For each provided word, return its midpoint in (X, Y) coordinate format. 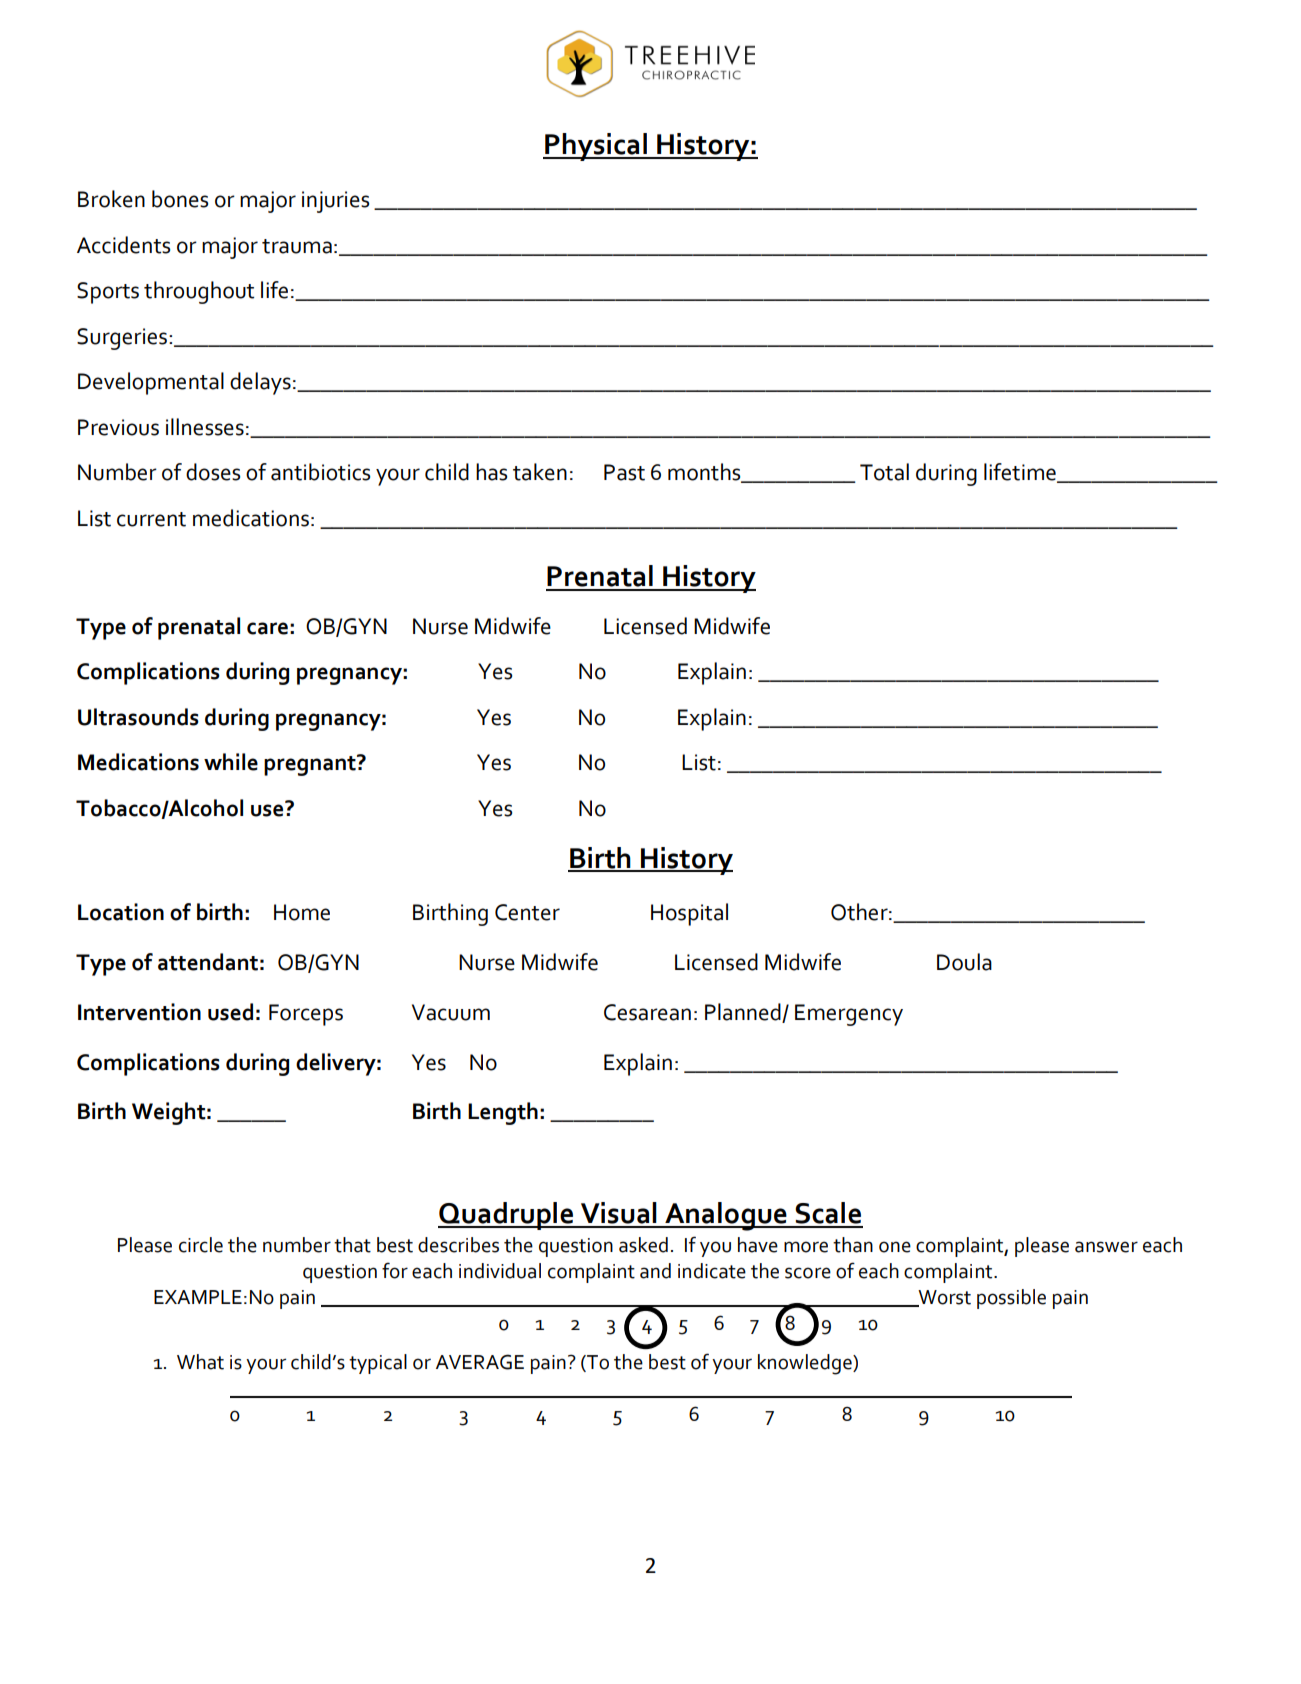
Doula (964, 962)
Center (527, 912)
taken (540, 472)
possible (1011, 1299)
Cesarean (647, 1012)
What (200, 1362)
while (231, 762)
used (230, 1012)
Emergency (849, 1015)
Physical (596, 147)
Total (884, 472)
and (655, 1271)
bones (180, 199)
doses (213, 472)
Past (624, 472)
